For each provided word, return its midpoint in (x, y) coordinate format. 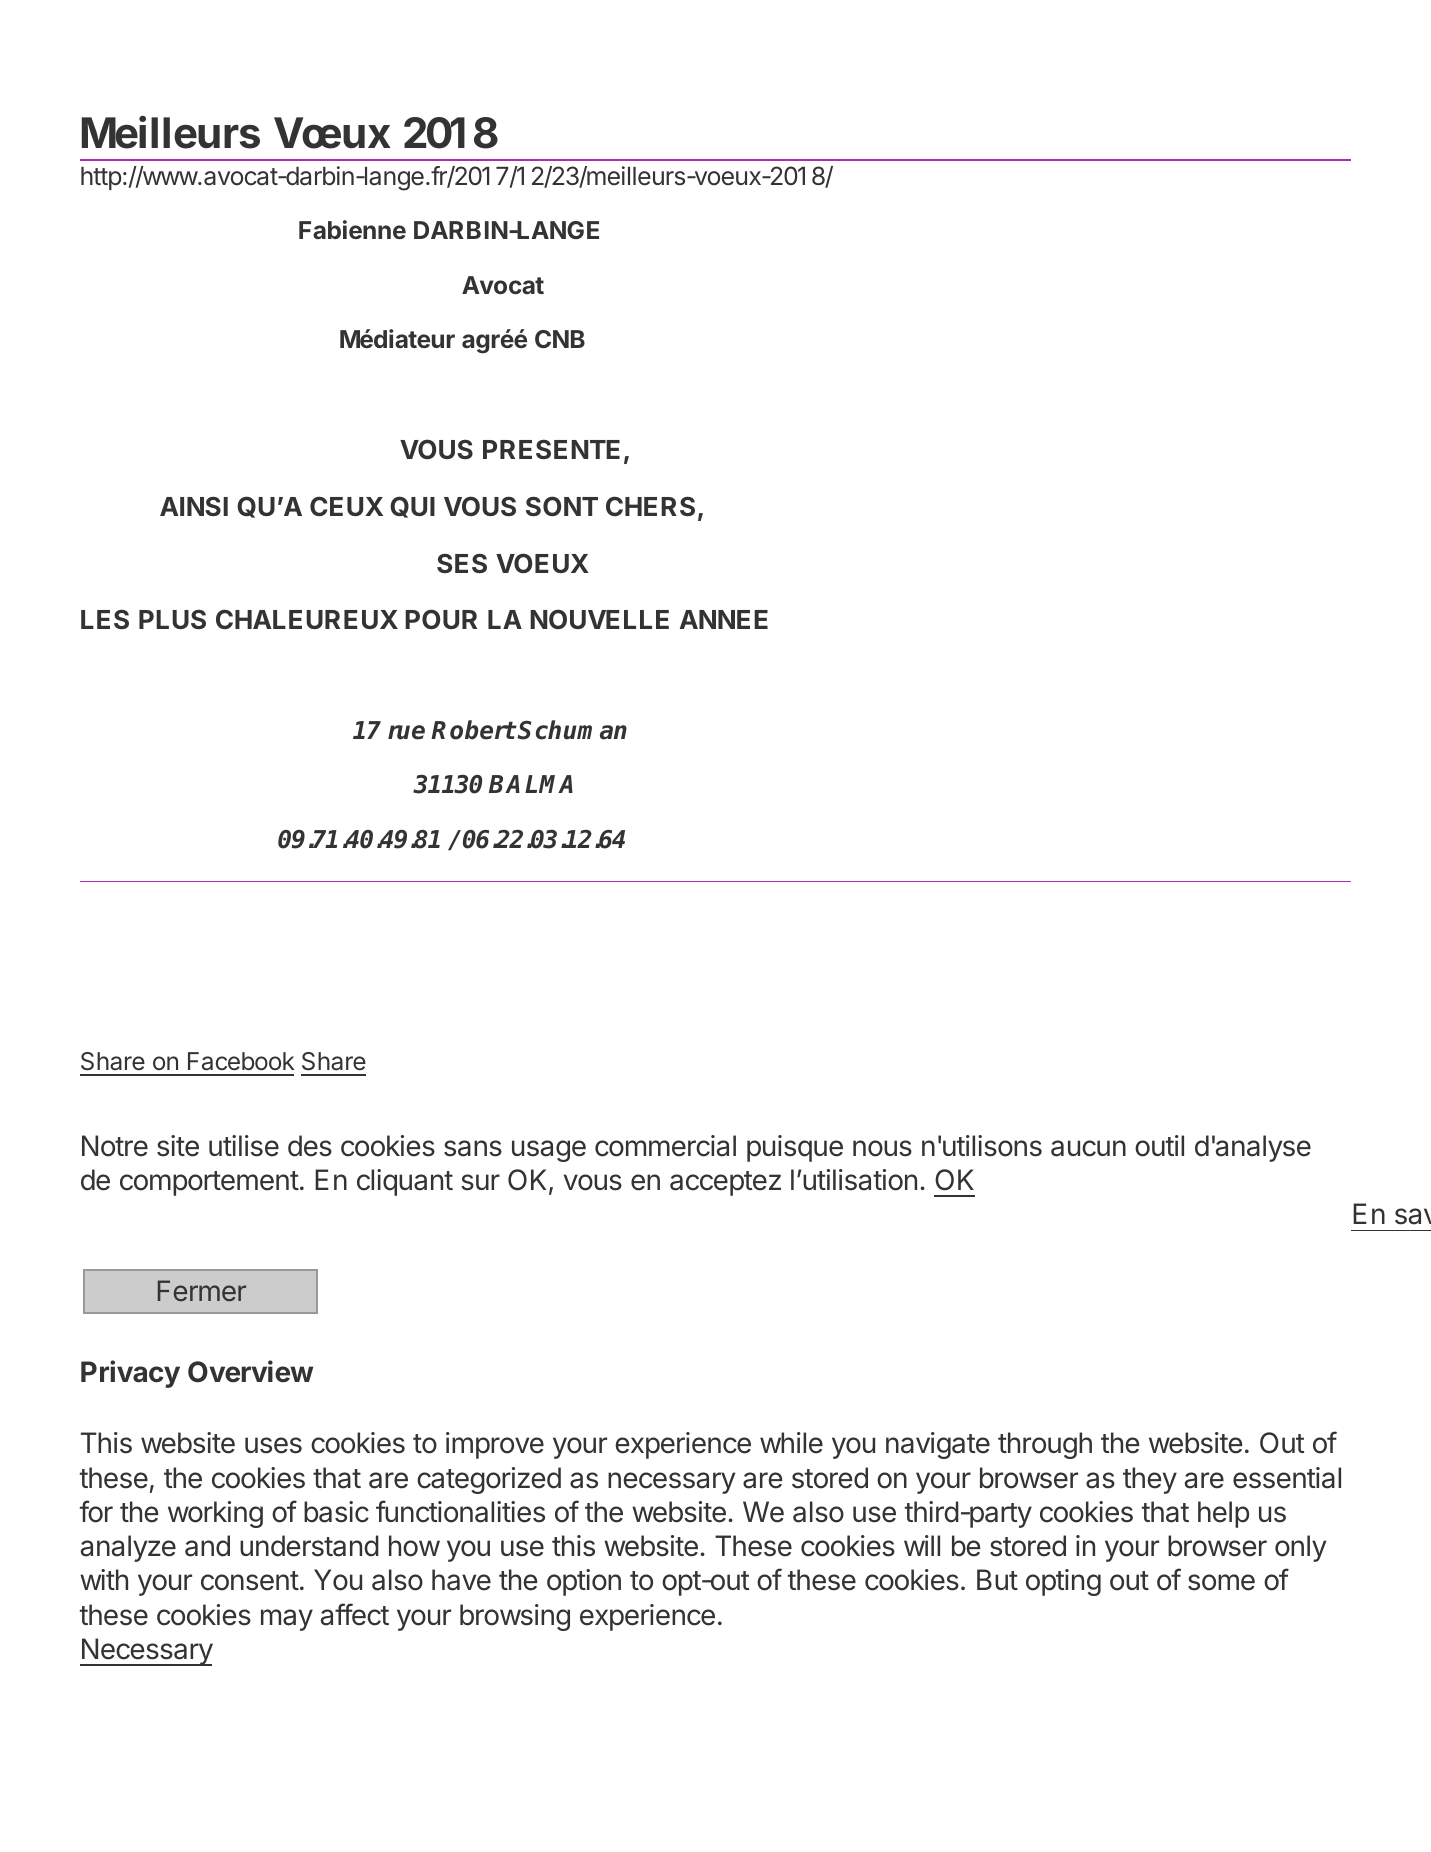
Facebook (241, 1061)
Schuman (572, 730)
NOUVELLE (599, 619)
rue (406, 732)
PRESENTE (551, 449)
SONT (562, 506)
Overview (250, 1371)
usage (549, 1151)
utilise (244, 1146)
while (791, 1443)
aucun (1088, 1148)
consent (250, 1581)
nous (882, 1148)
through (1045, 1445)
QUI (412, 507)
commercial (665, 1146)
